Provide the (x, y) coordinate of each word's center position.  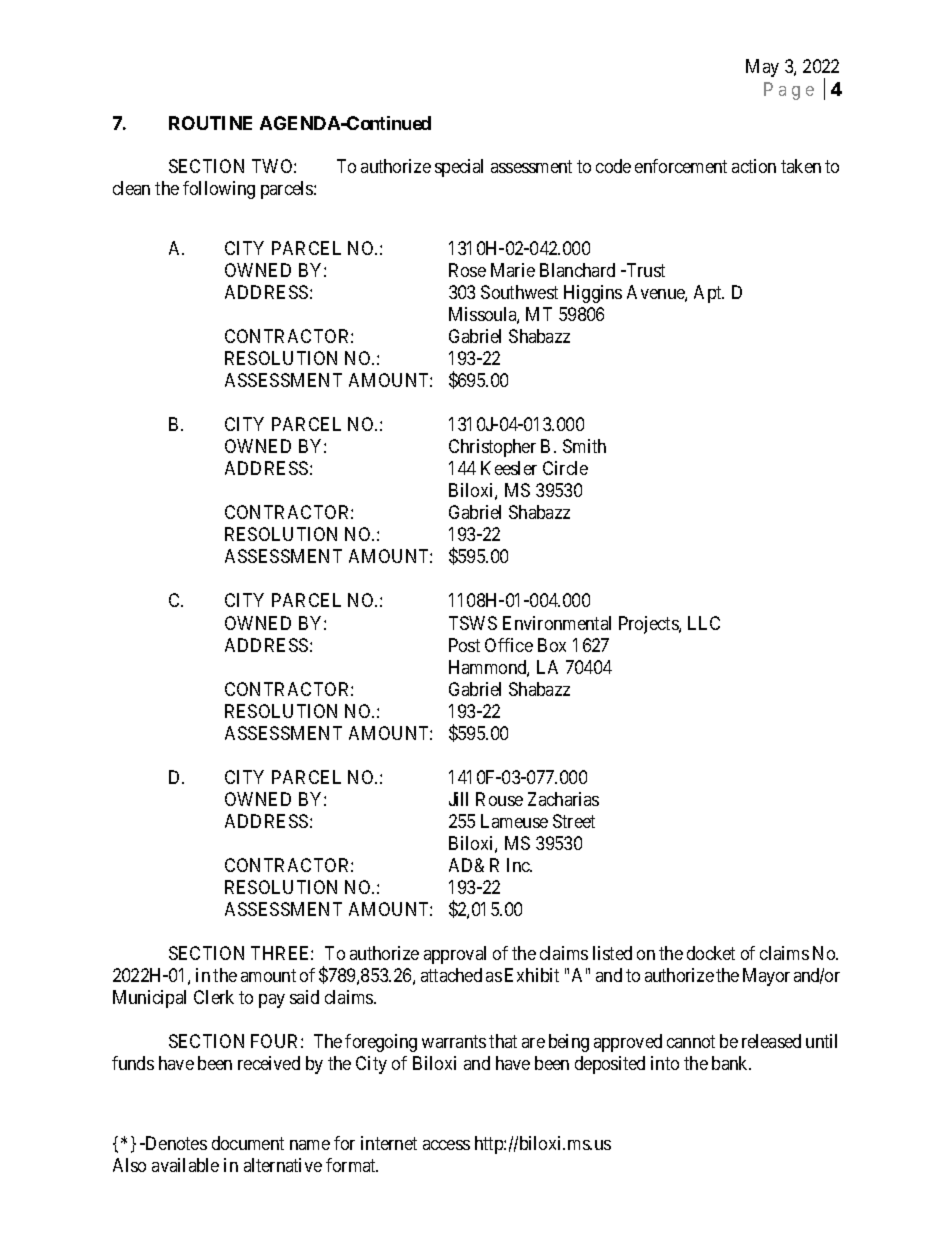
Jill (458, 799)
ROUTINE (210, 123)
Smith (584, 446)
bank (731, 1063)
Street (574, 821)
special (459, 168)
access (446, 1145)
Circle (565, 468)
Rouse (499, 799)
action (754, 166)
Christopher (492, 448)
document (248, 1143)
